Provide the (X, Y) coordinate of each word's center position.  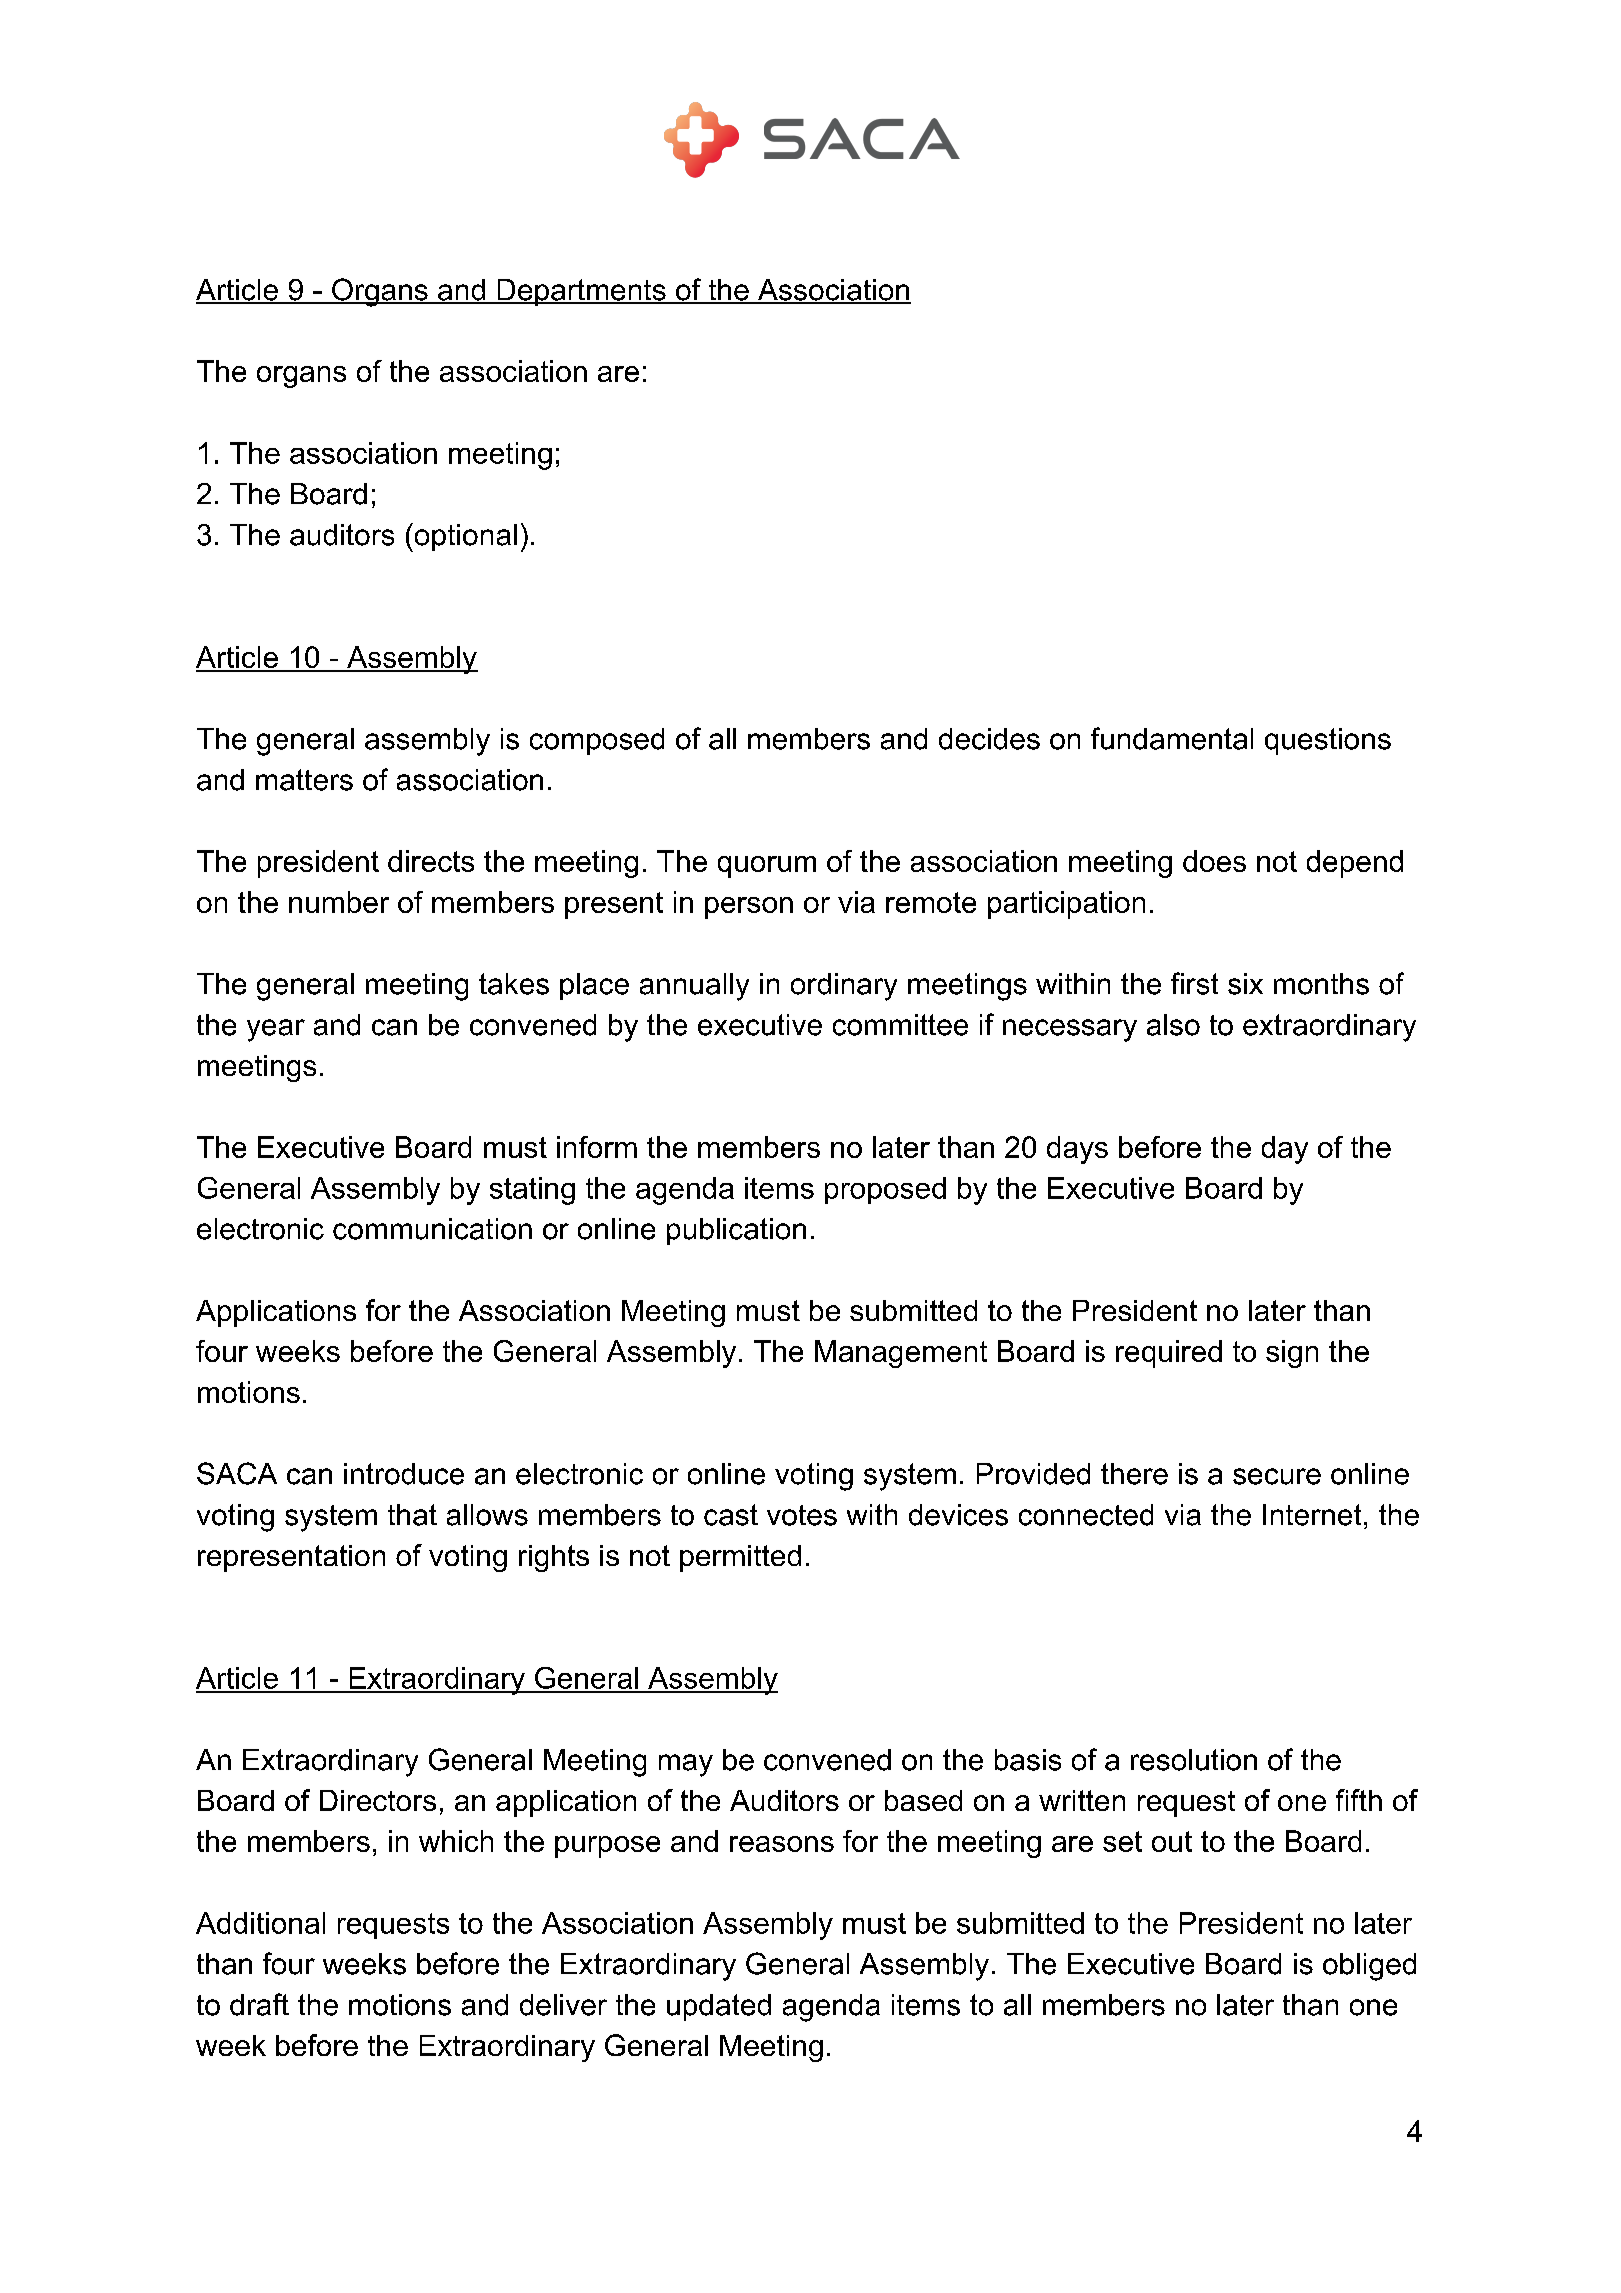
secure (1277, 1476)
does (1214, 861)
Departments (581, 292)
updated (719, 2007)
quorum (767, 867)
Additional (260, 1923)
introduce (404, 1474)
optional (464, 537)
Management (901, 1354)
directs (431, 861)
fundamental (1172, 738)
